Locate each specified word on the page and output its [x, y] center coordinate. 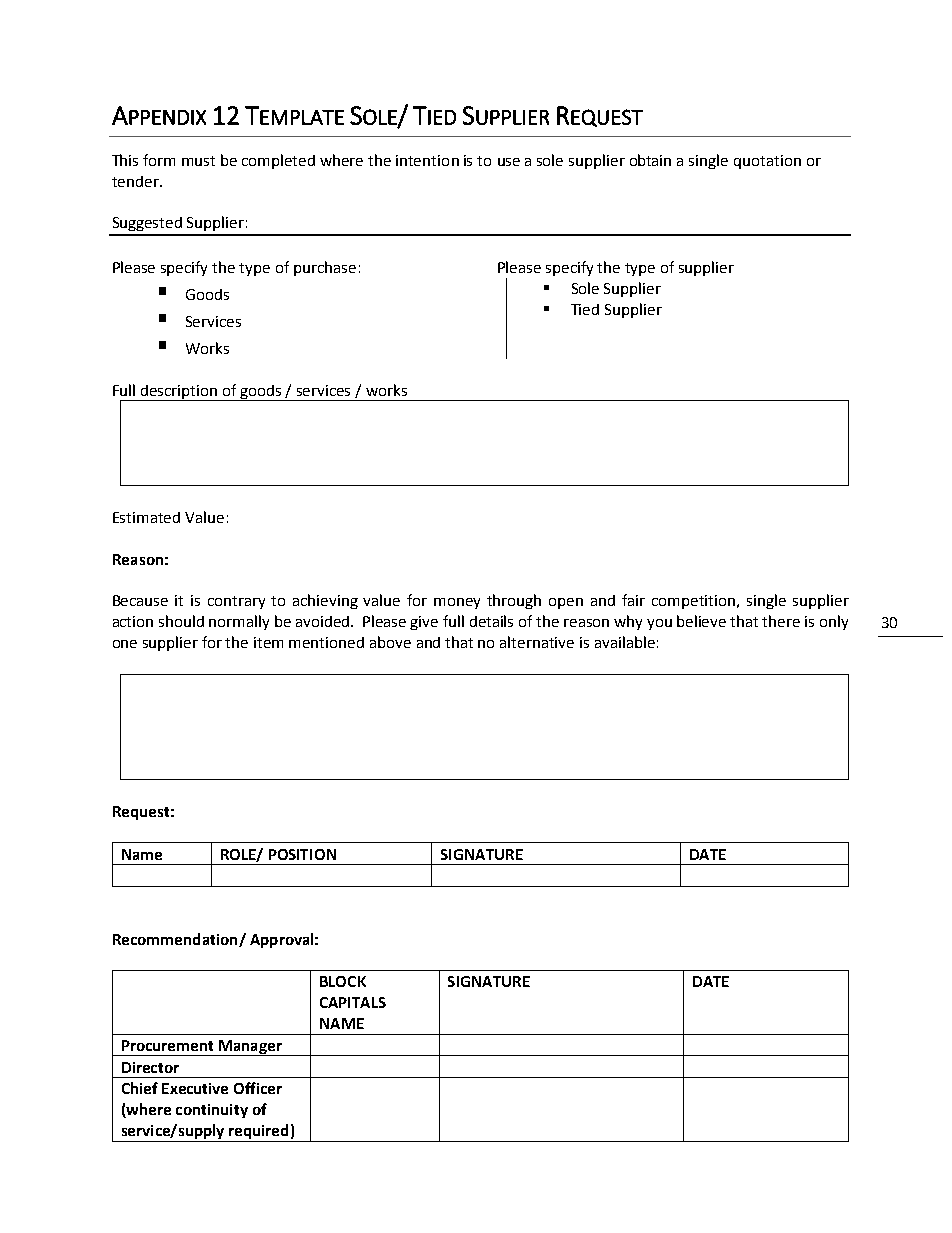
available [625, 642]
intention [427, 160]
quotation [767, 162]
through [514, 601]
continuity [212, 1111]
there [781, 621]
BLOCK [343, 981]
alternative [537, 642]
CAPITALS [353, 1002]
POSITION [302, 854]
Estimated [146, 517]
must [198, 161]
